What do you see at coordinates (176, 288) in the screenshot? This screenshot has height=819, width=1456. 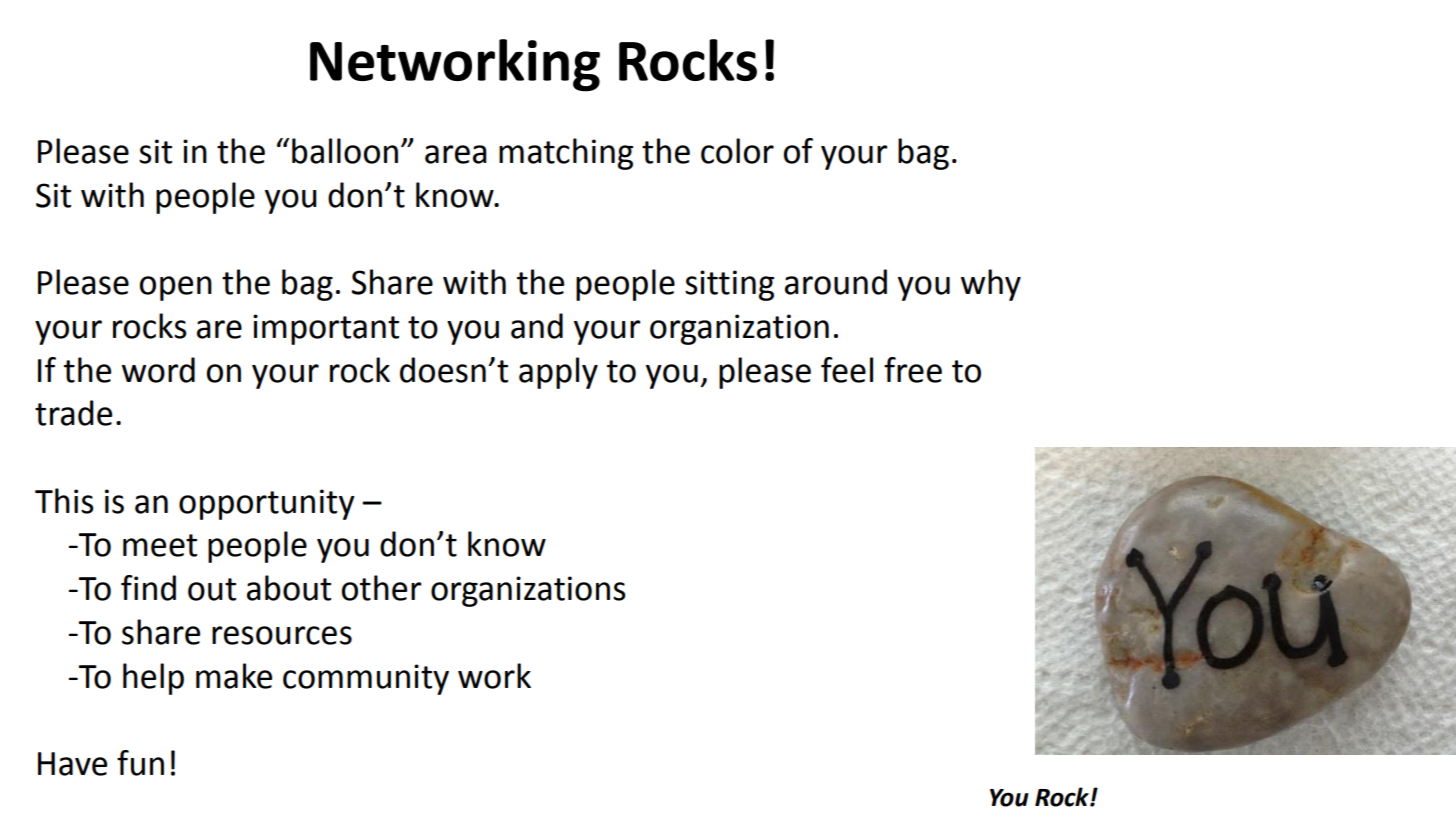 I see `open` at bounding box center [176, 288].
